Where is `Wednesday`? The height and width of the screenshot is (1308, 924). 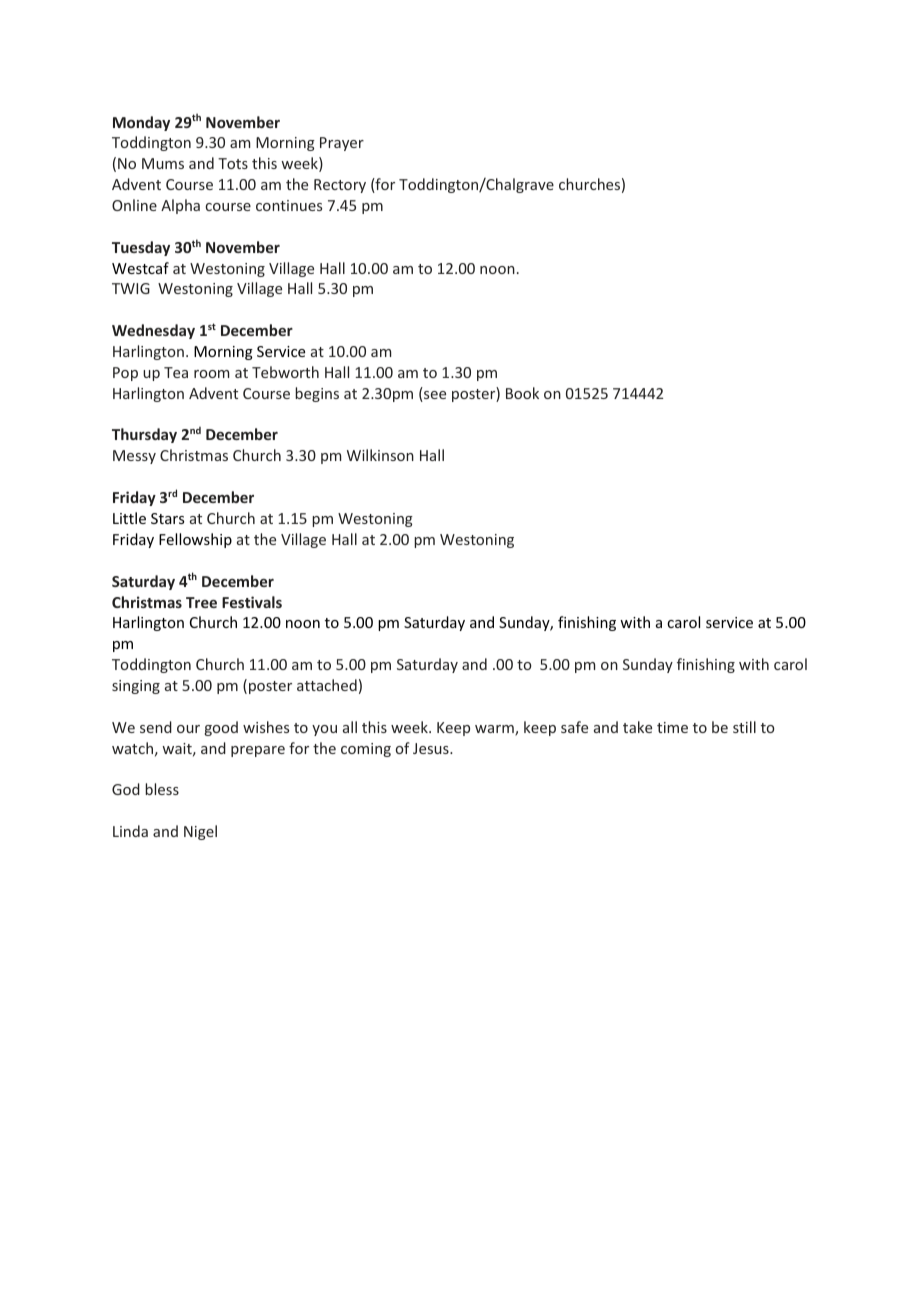 Wednesday is located at coordinates (153, 331).
